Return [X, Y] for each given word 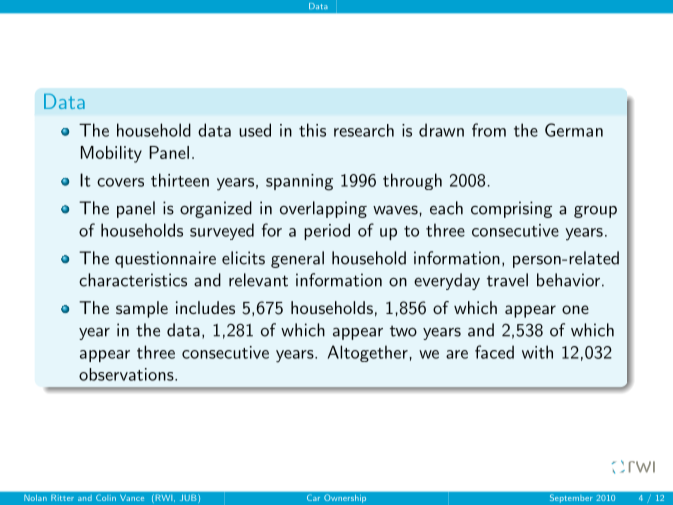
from [489, 130]
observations [127, 374]
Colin [106, 498]
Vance [132, 498]
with [537, 352]
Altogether [368, 353]
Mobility [111, 154]
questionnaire [165, 259]
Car [313, 498]
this [312, 130]
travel [507, 280]
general [297, 259]
